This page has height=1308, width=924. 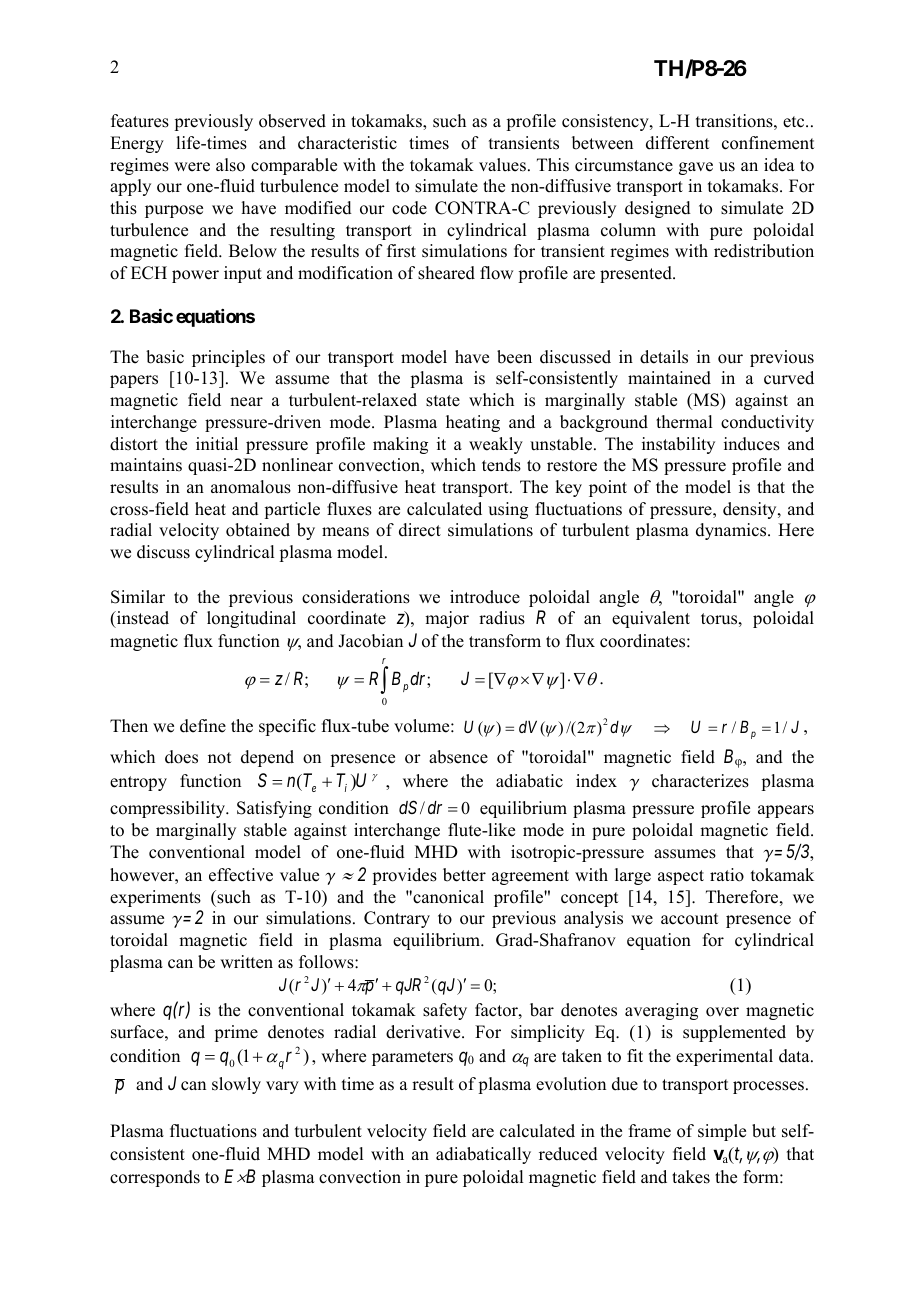 I want to click on code, so click(x=409, y=208).
